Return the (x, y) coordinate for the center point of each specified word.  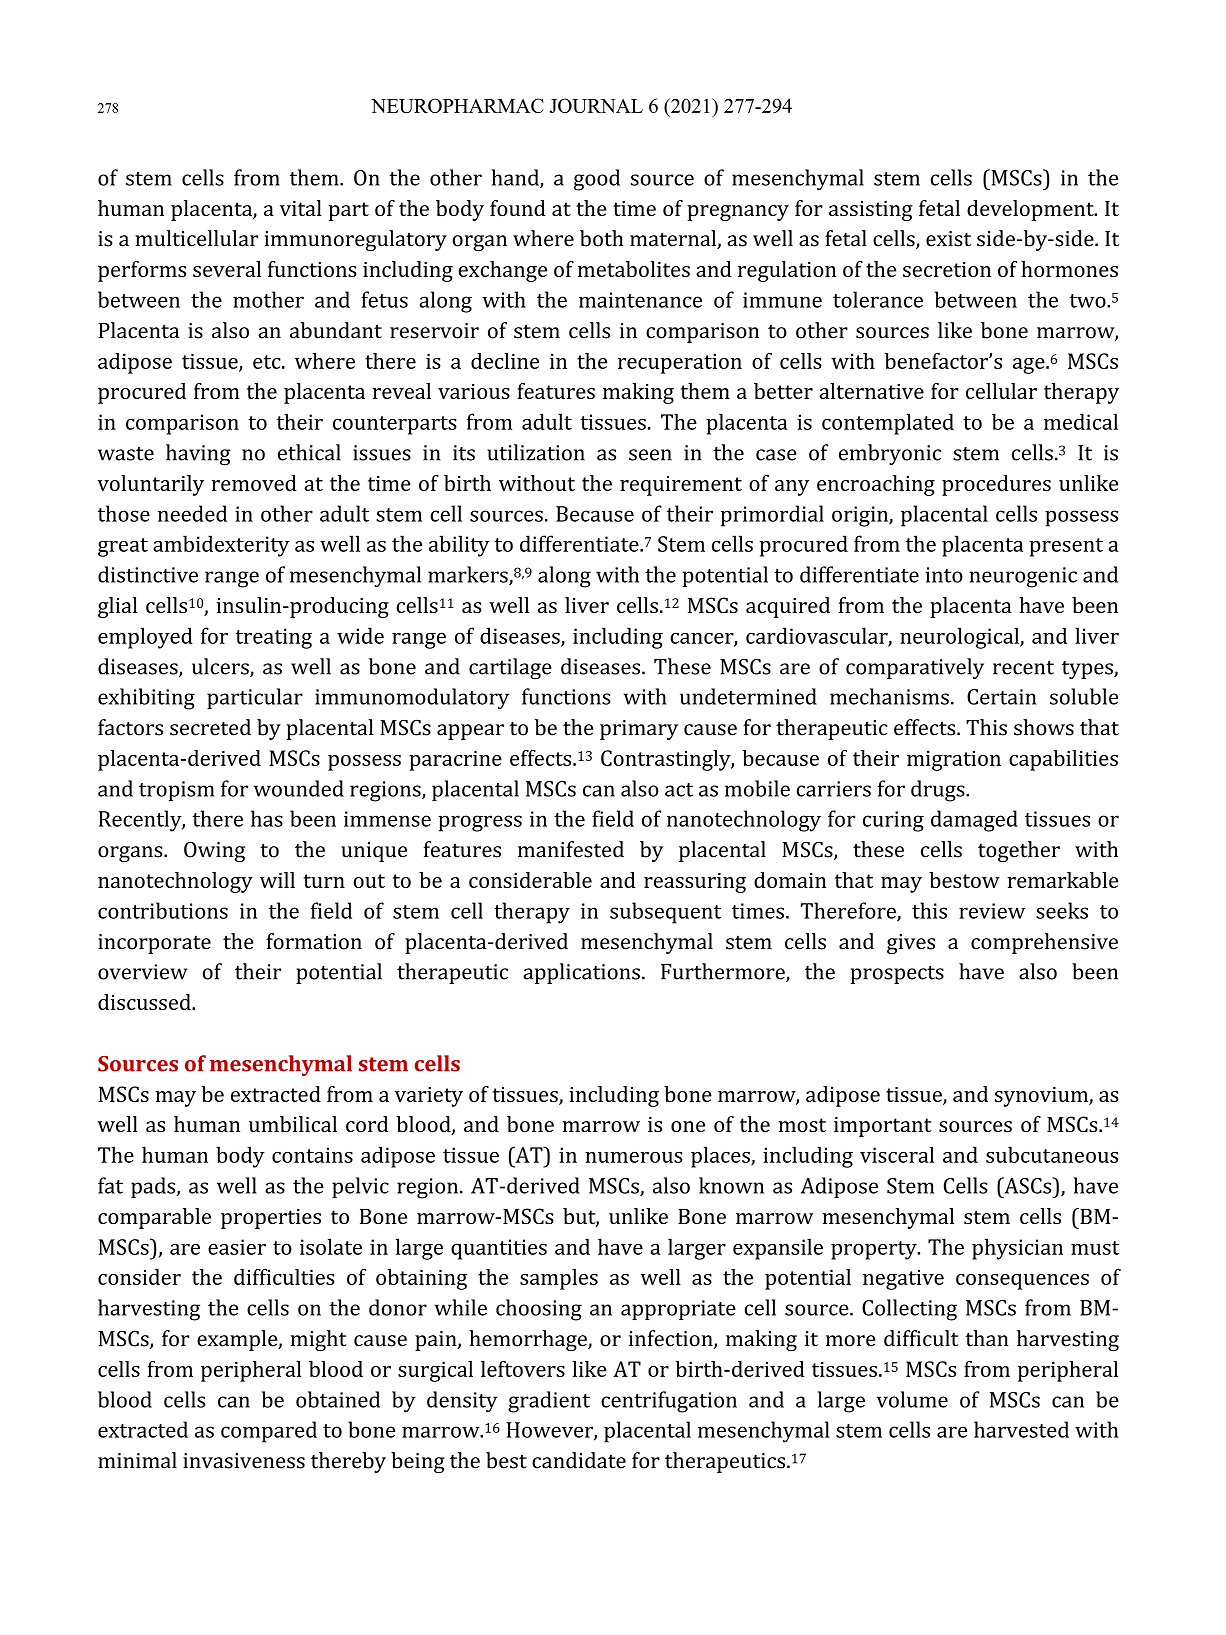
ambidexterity (221, 546)
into (944, 575)
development (1031, 210)
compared (269, 1432)
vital (301, 208)
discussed (145, 1002)
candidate (579, 1460)
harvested (1021, 1429)
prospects (897, 975)
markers (469, 575)
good (597, 180)
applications (582, 973)
